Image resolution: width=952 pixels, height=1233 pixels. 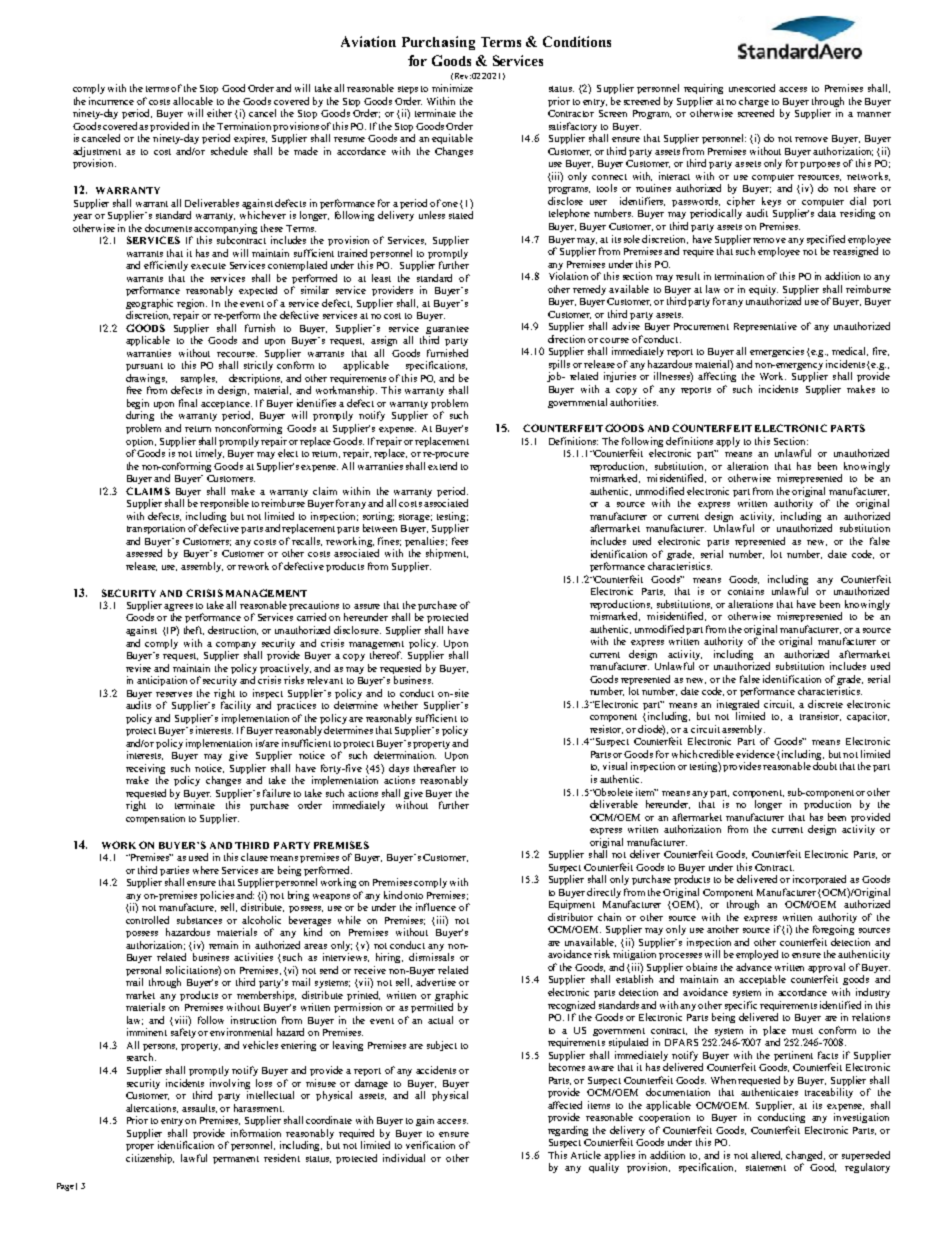 What do you see at coordinates (754, 102) in the document?
I see `charge` at bounding box center [754, 102].
